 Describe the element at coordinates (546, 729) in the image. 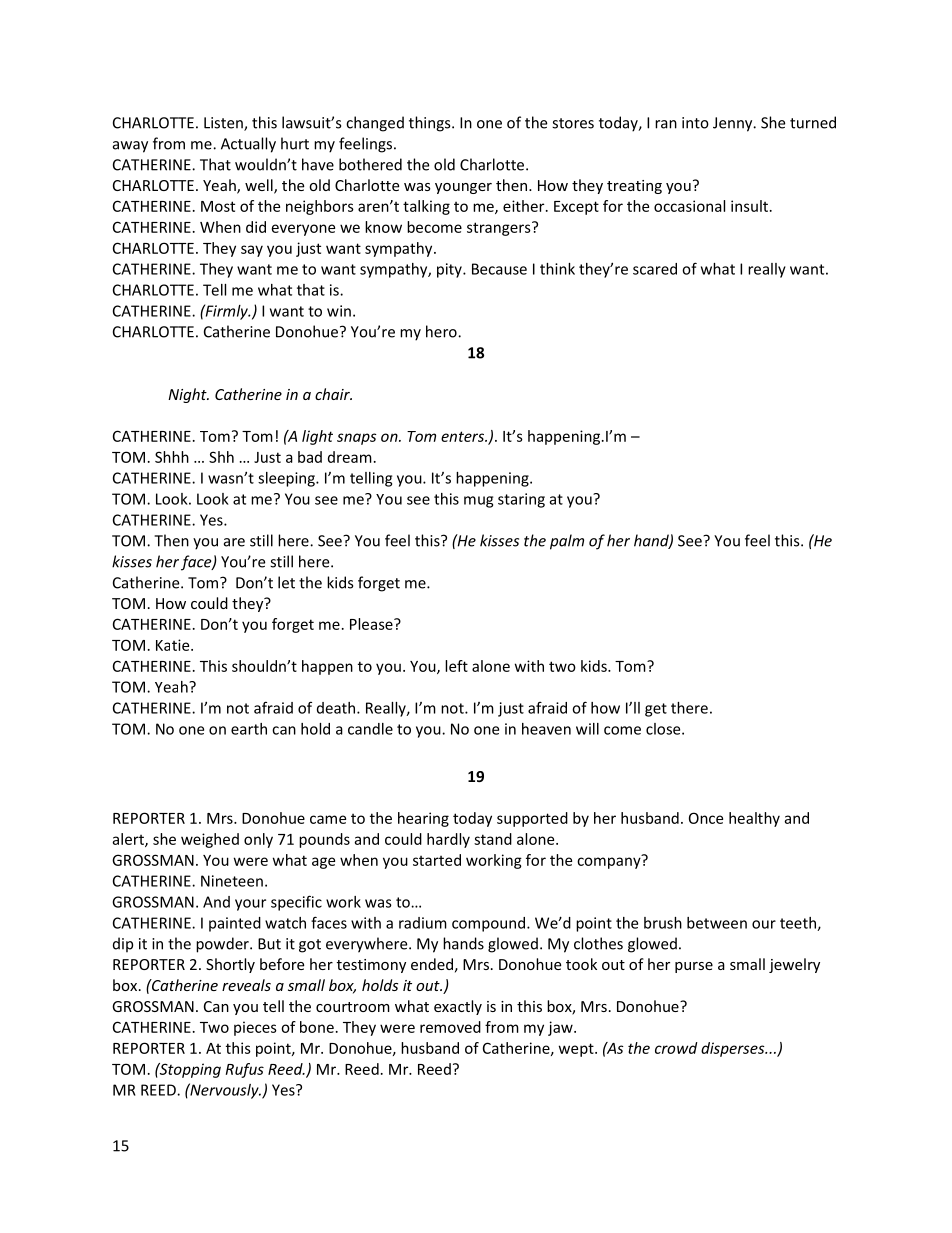

I see `heaven` at that location.
